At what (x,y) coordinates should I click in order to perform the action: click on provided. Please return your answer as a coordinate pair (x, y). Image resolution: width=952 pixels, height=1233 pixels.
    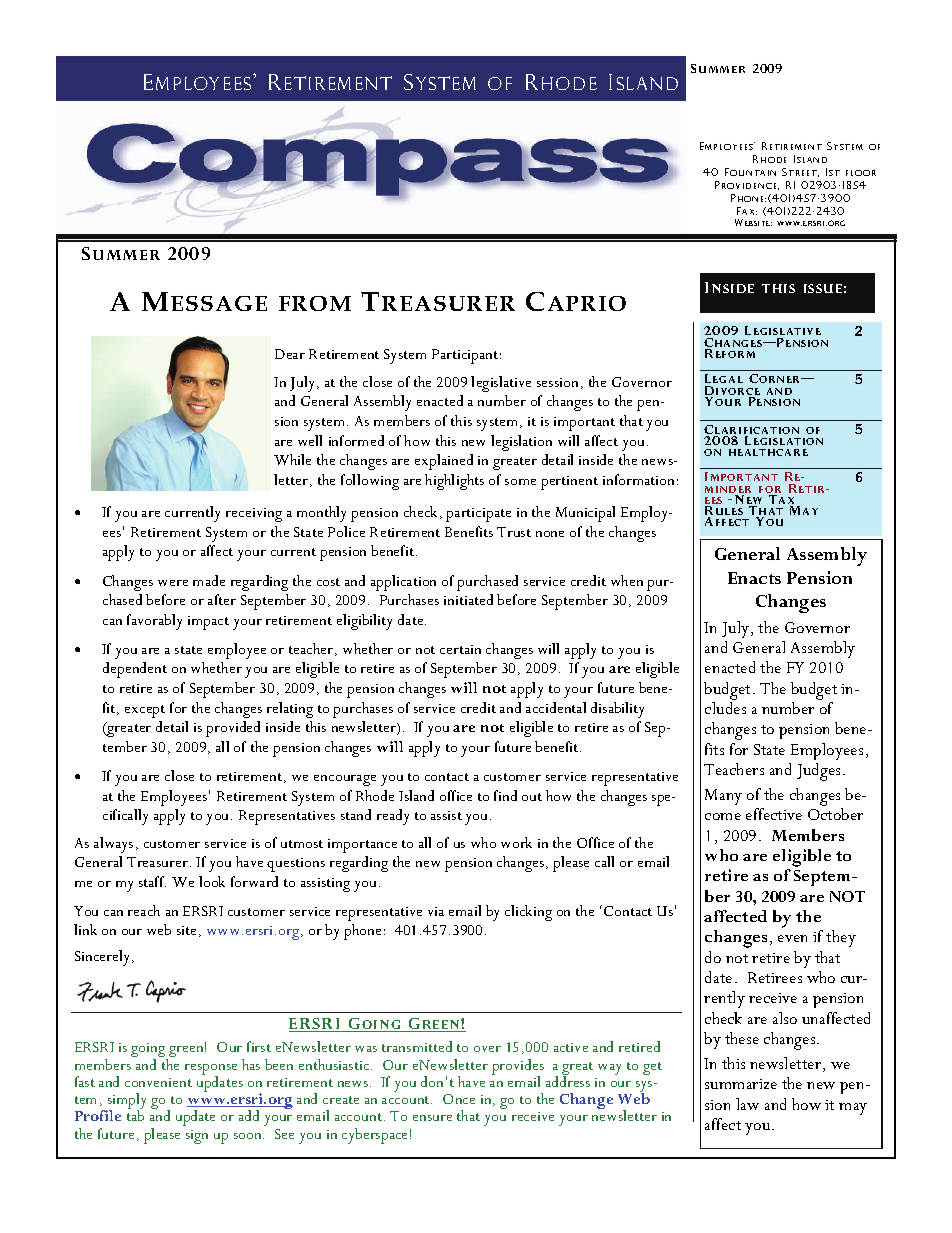
    Looking at the image, I should click on (233, 729).
